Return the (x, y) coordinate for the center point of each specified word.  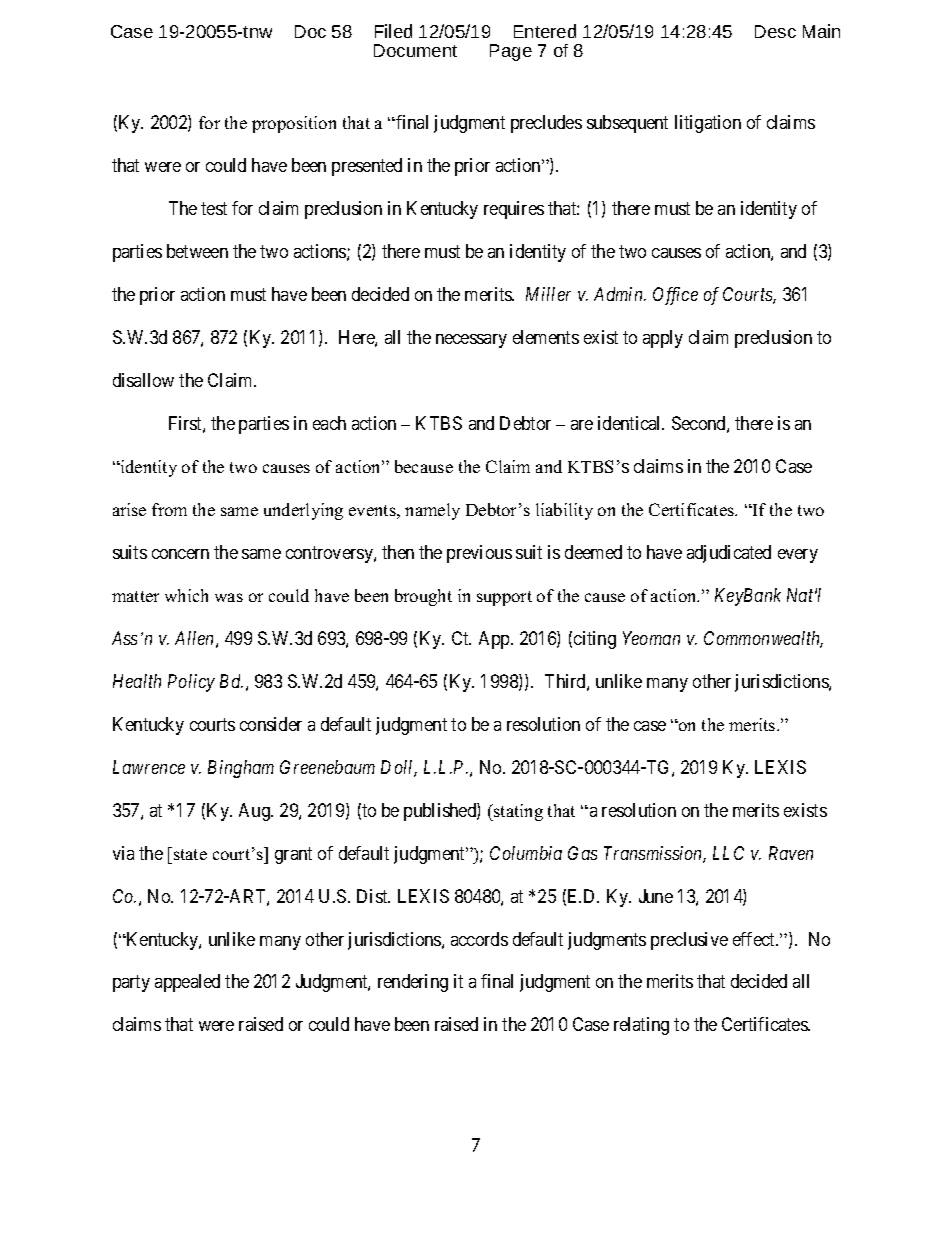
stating (517, 812)
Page (511, 52)
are (582, 425)
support (504, 598)
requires (514, 210)
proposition (294, 124)
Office (675, 296)
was (229, 597)
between (197, 251)
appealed (187, 983)
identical (631, 423)
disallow (143, 380)
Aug (256, 812)
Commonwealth (763, 639)
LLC (728, 853)
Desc (775, 31)
